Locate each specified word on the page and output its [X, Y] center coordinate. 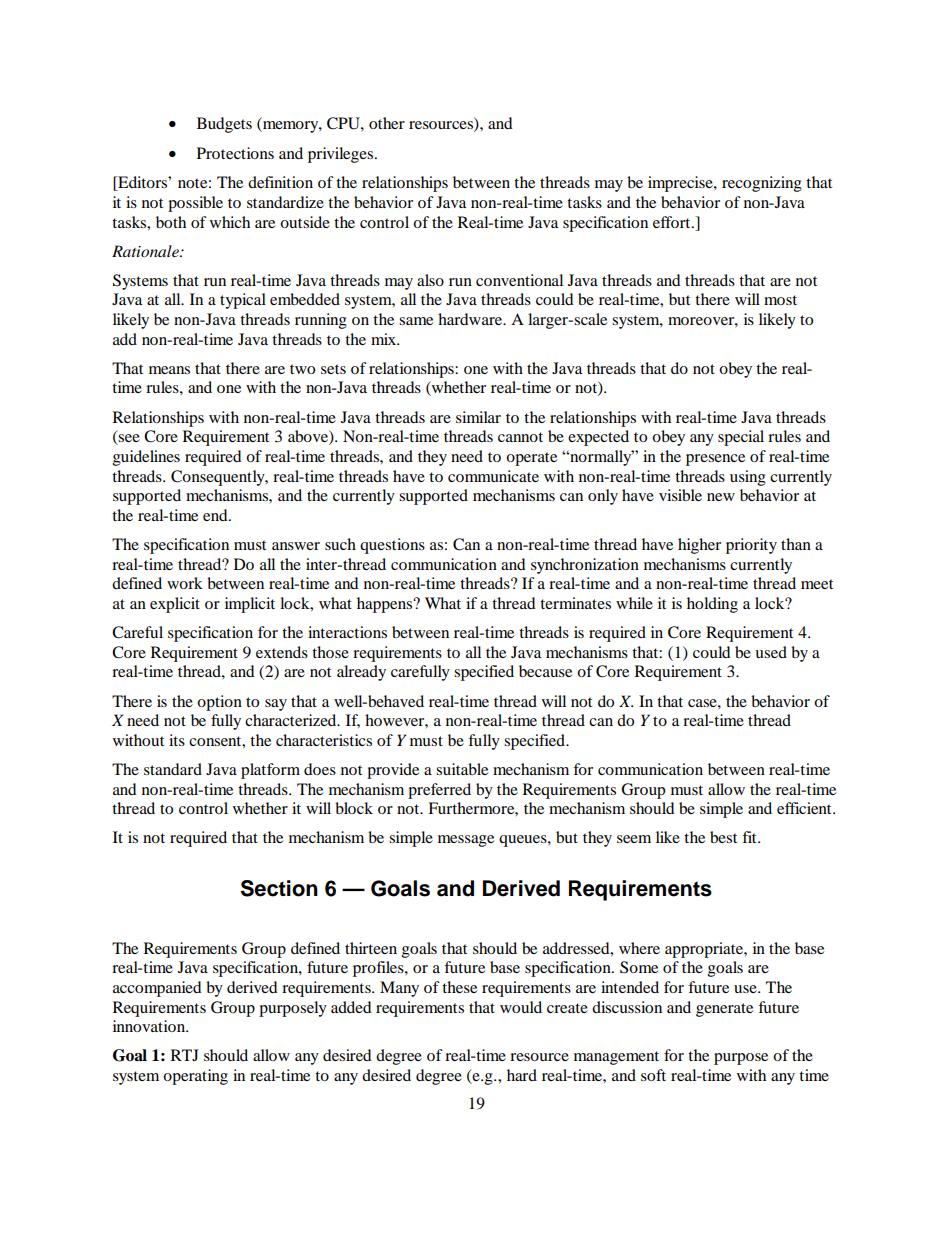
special [741, 438]
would [521, 1007]
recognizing [762, 184]
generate [724, 1010]
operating [195, 1077]
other [387, 123]
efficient [805, 808]
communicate [493, 476]
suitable [462, 769]
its [177, 740]
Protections [235, 153]
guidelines [146, 458]
